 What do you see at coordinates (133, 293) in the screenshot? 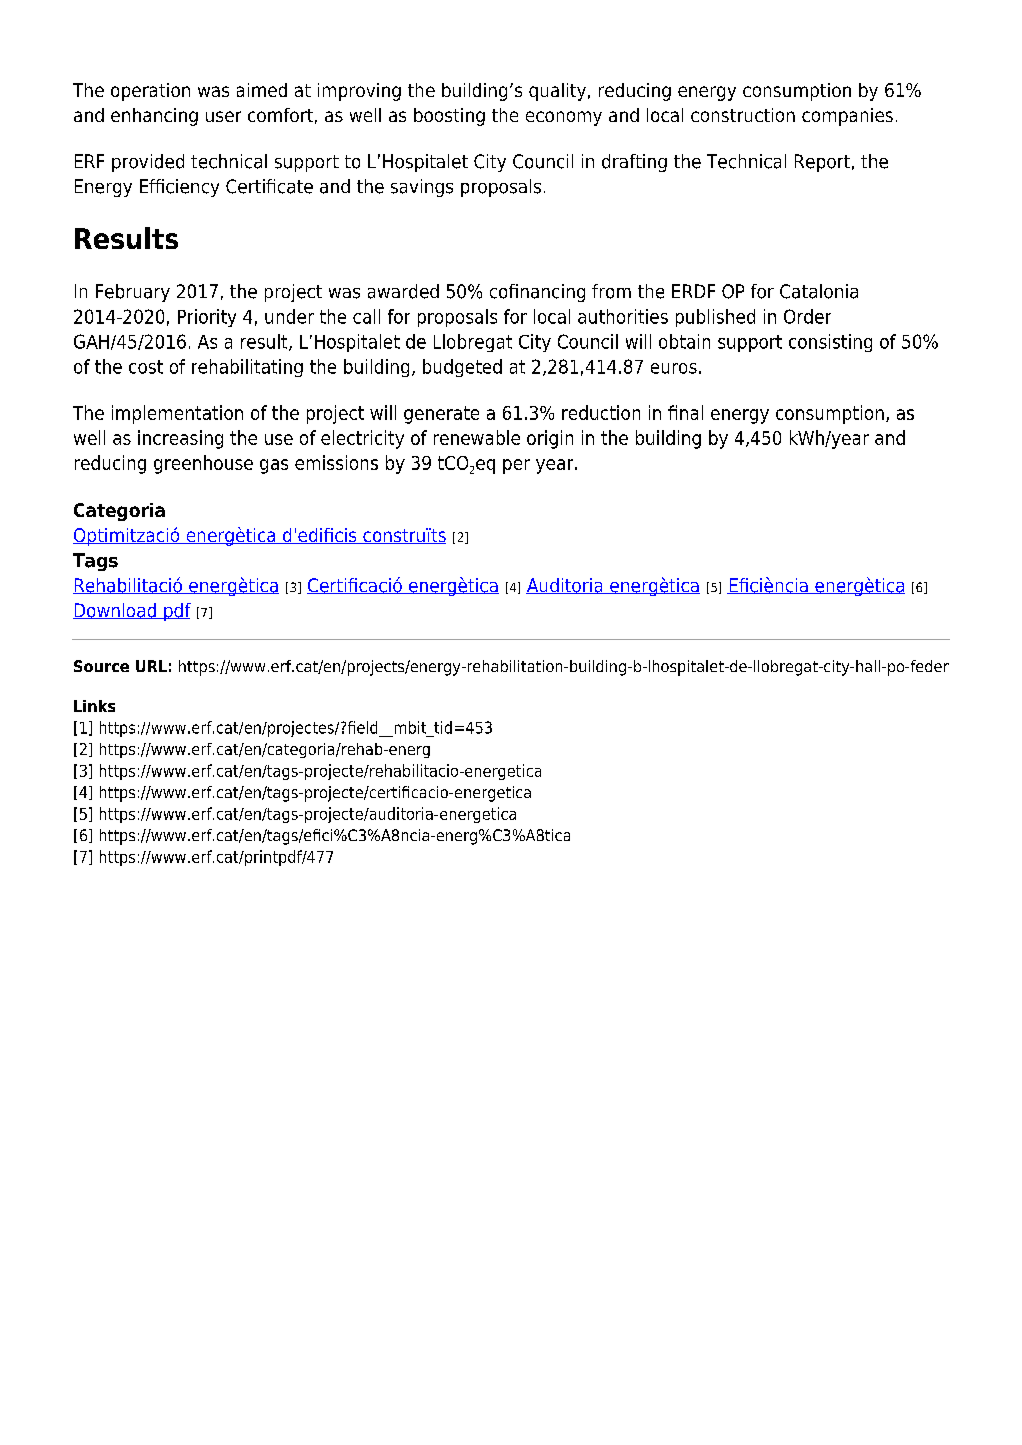
I see `February` at bounding box center [133, 293].
